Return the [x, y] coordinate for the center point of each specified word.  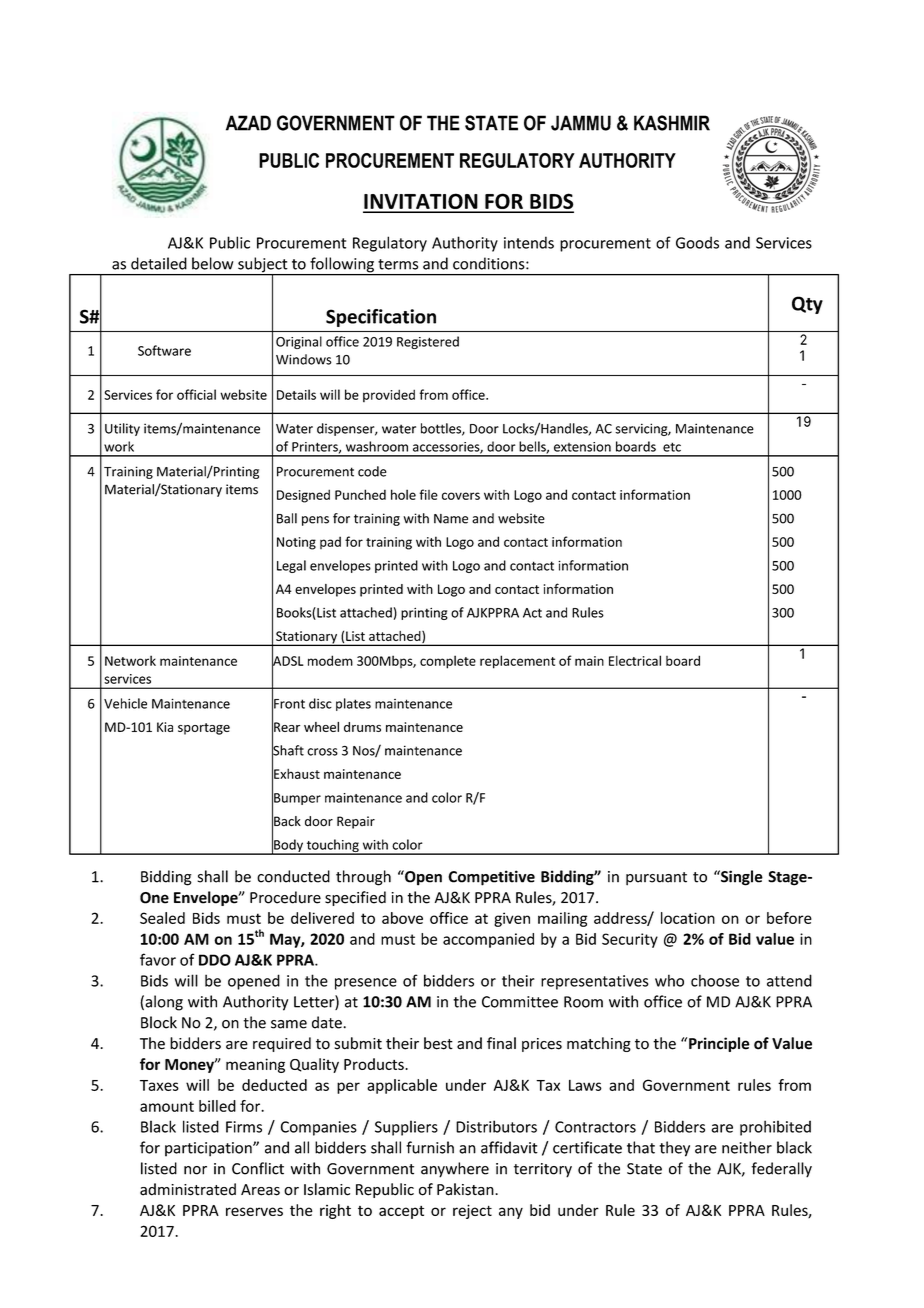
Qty [807, 305]
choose [715, 980]
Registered [428, 342]
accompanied [488, 940]
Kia [165, 727]
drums [362, 727]
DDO [215, 960]
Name [451, 519]
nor [195, 1170]
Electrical [635, 660]
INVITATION [421, 202]
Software [164, 350]
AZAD [248, 123]
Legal [291, 566]
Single [741, 878]
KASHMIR [672, 123]
